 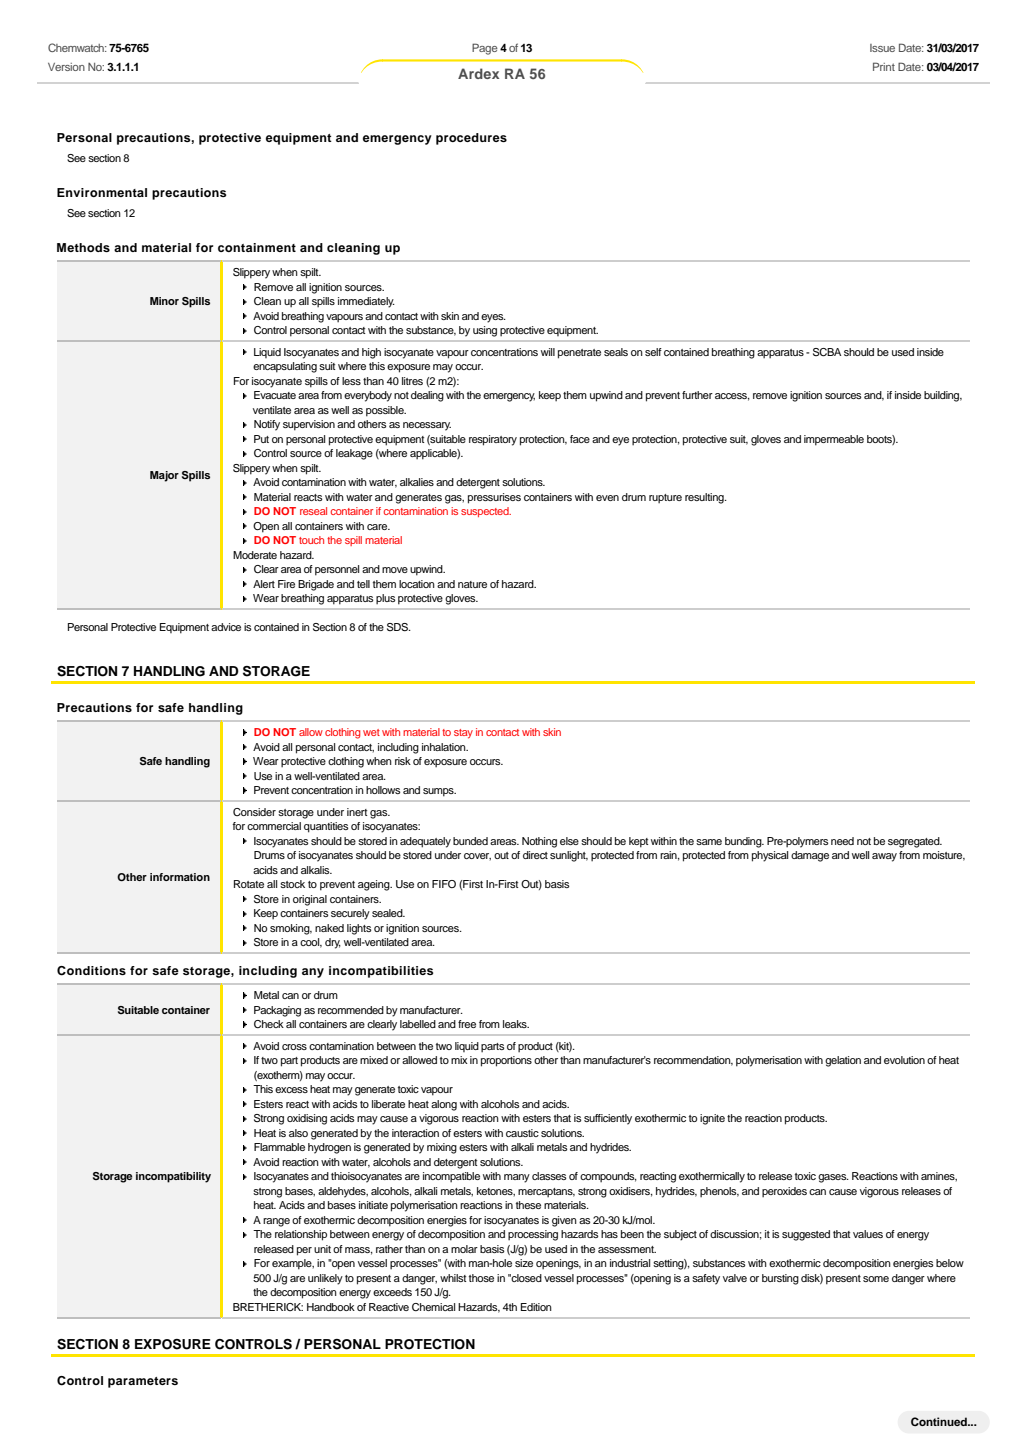 I want to click on Page, so click(x=485, y=49).
